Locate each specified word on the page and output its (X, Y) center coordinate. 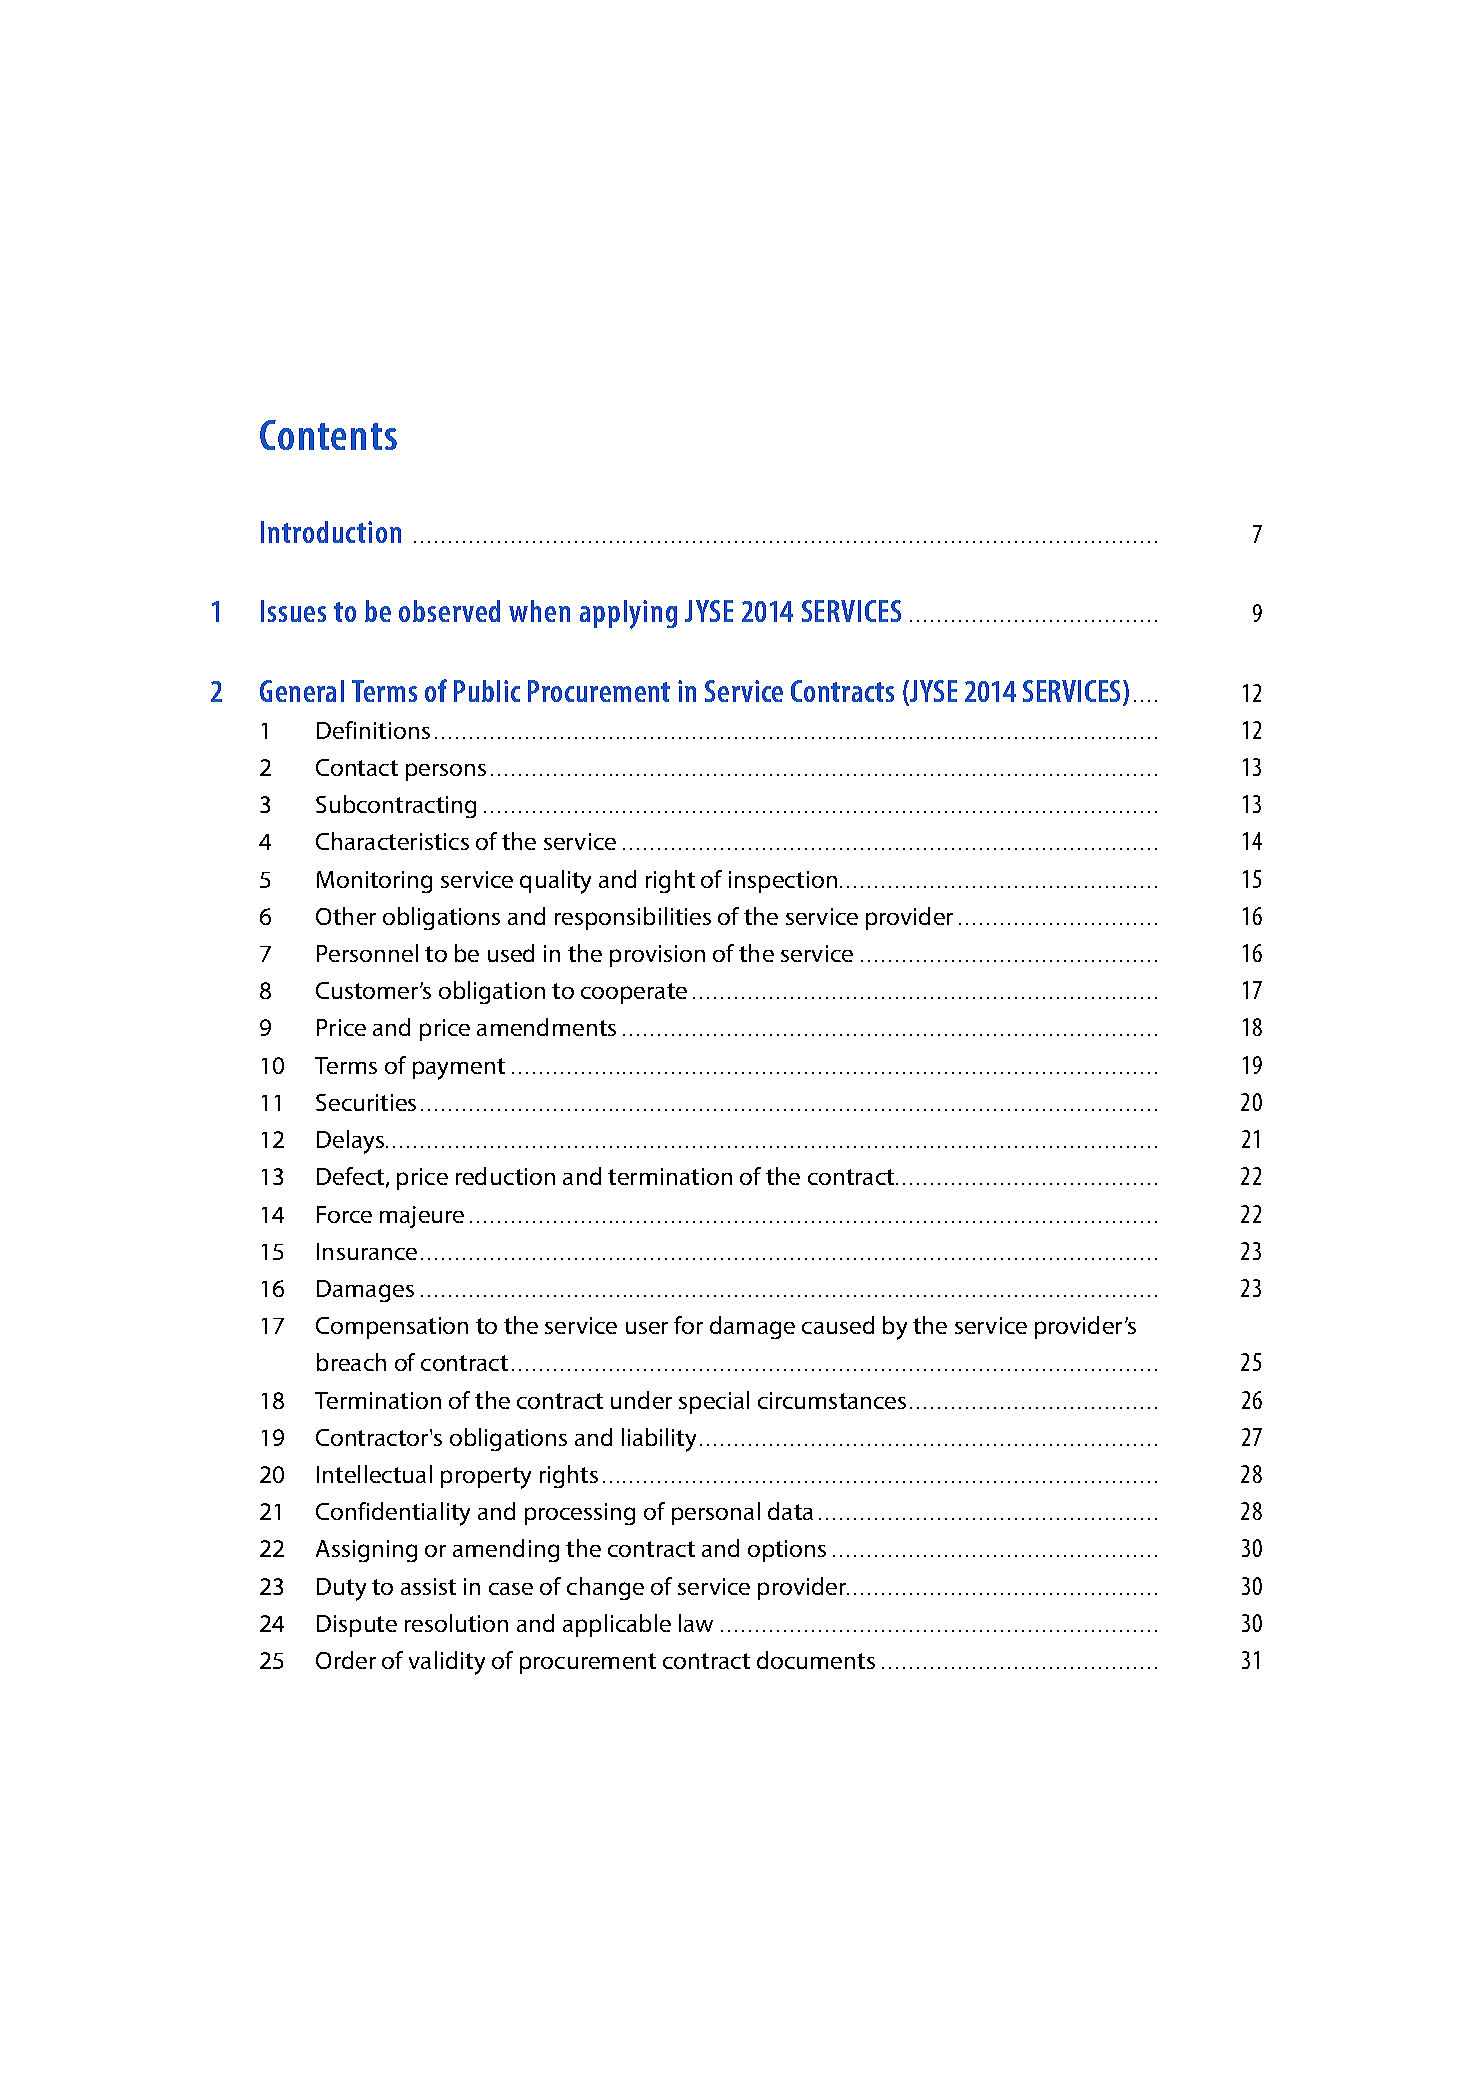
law (696, 1623)
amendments (546, 1027)
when (539, 611)
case (511, 1589)
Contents (328, 435)
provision (657, 956)
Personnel (367, 953)
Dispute (357, 1626)
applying (628, 614)
